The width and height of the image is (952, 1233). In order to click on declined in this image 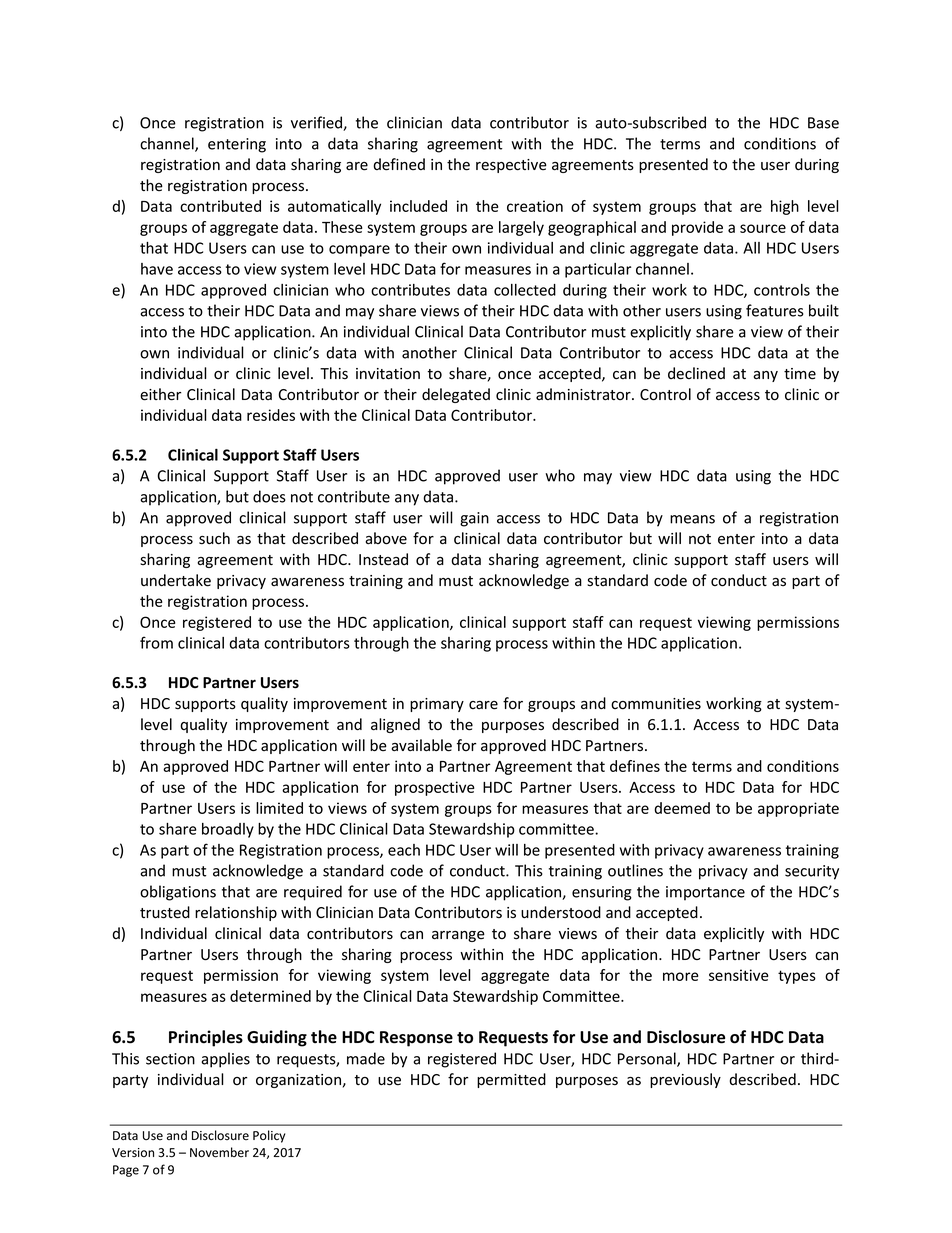, I will do `click(696, 373)`.
